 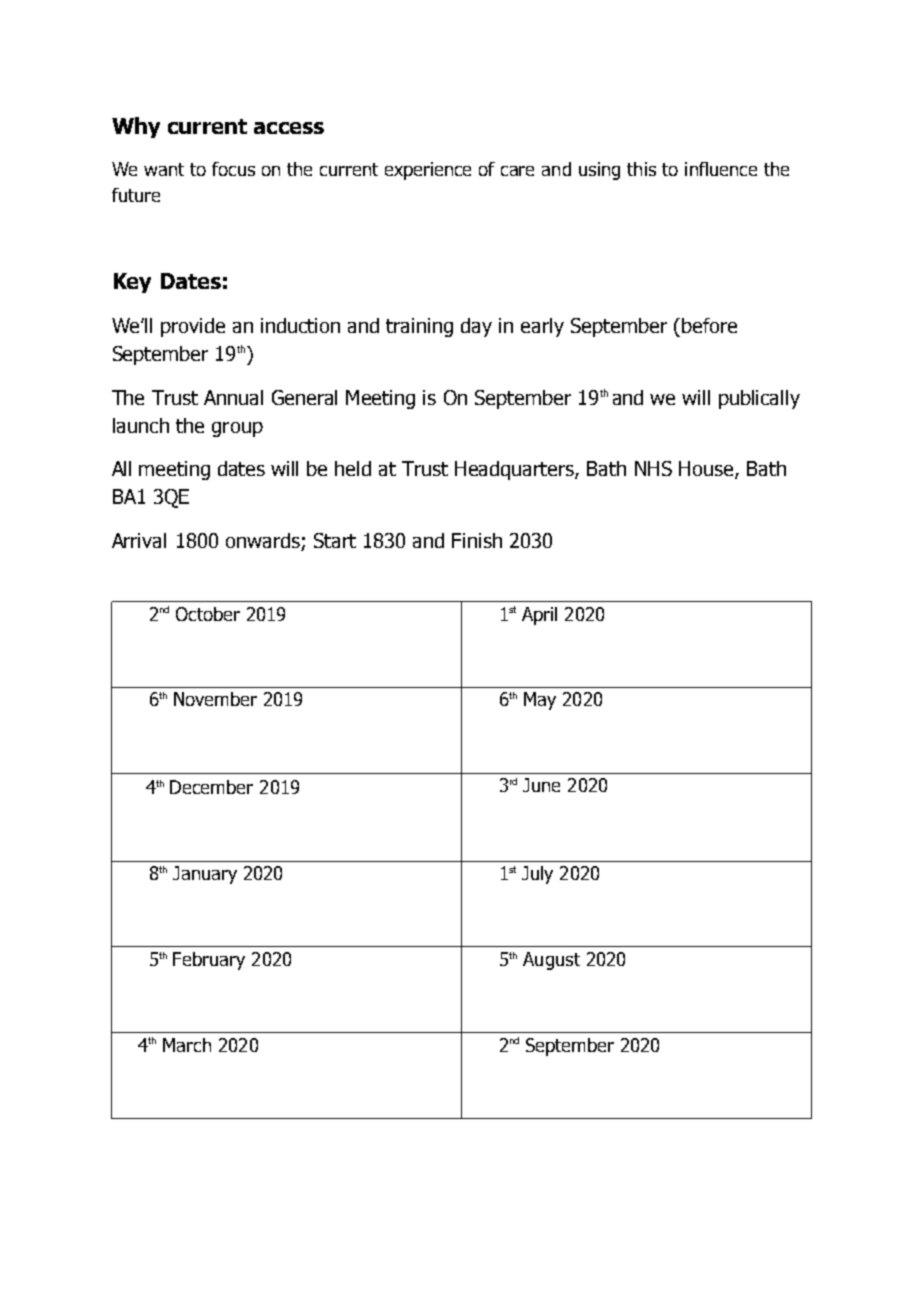 What do you see at coordinates (721, 169) in the document?
I see `influence` at bounding box center [721, 169].
